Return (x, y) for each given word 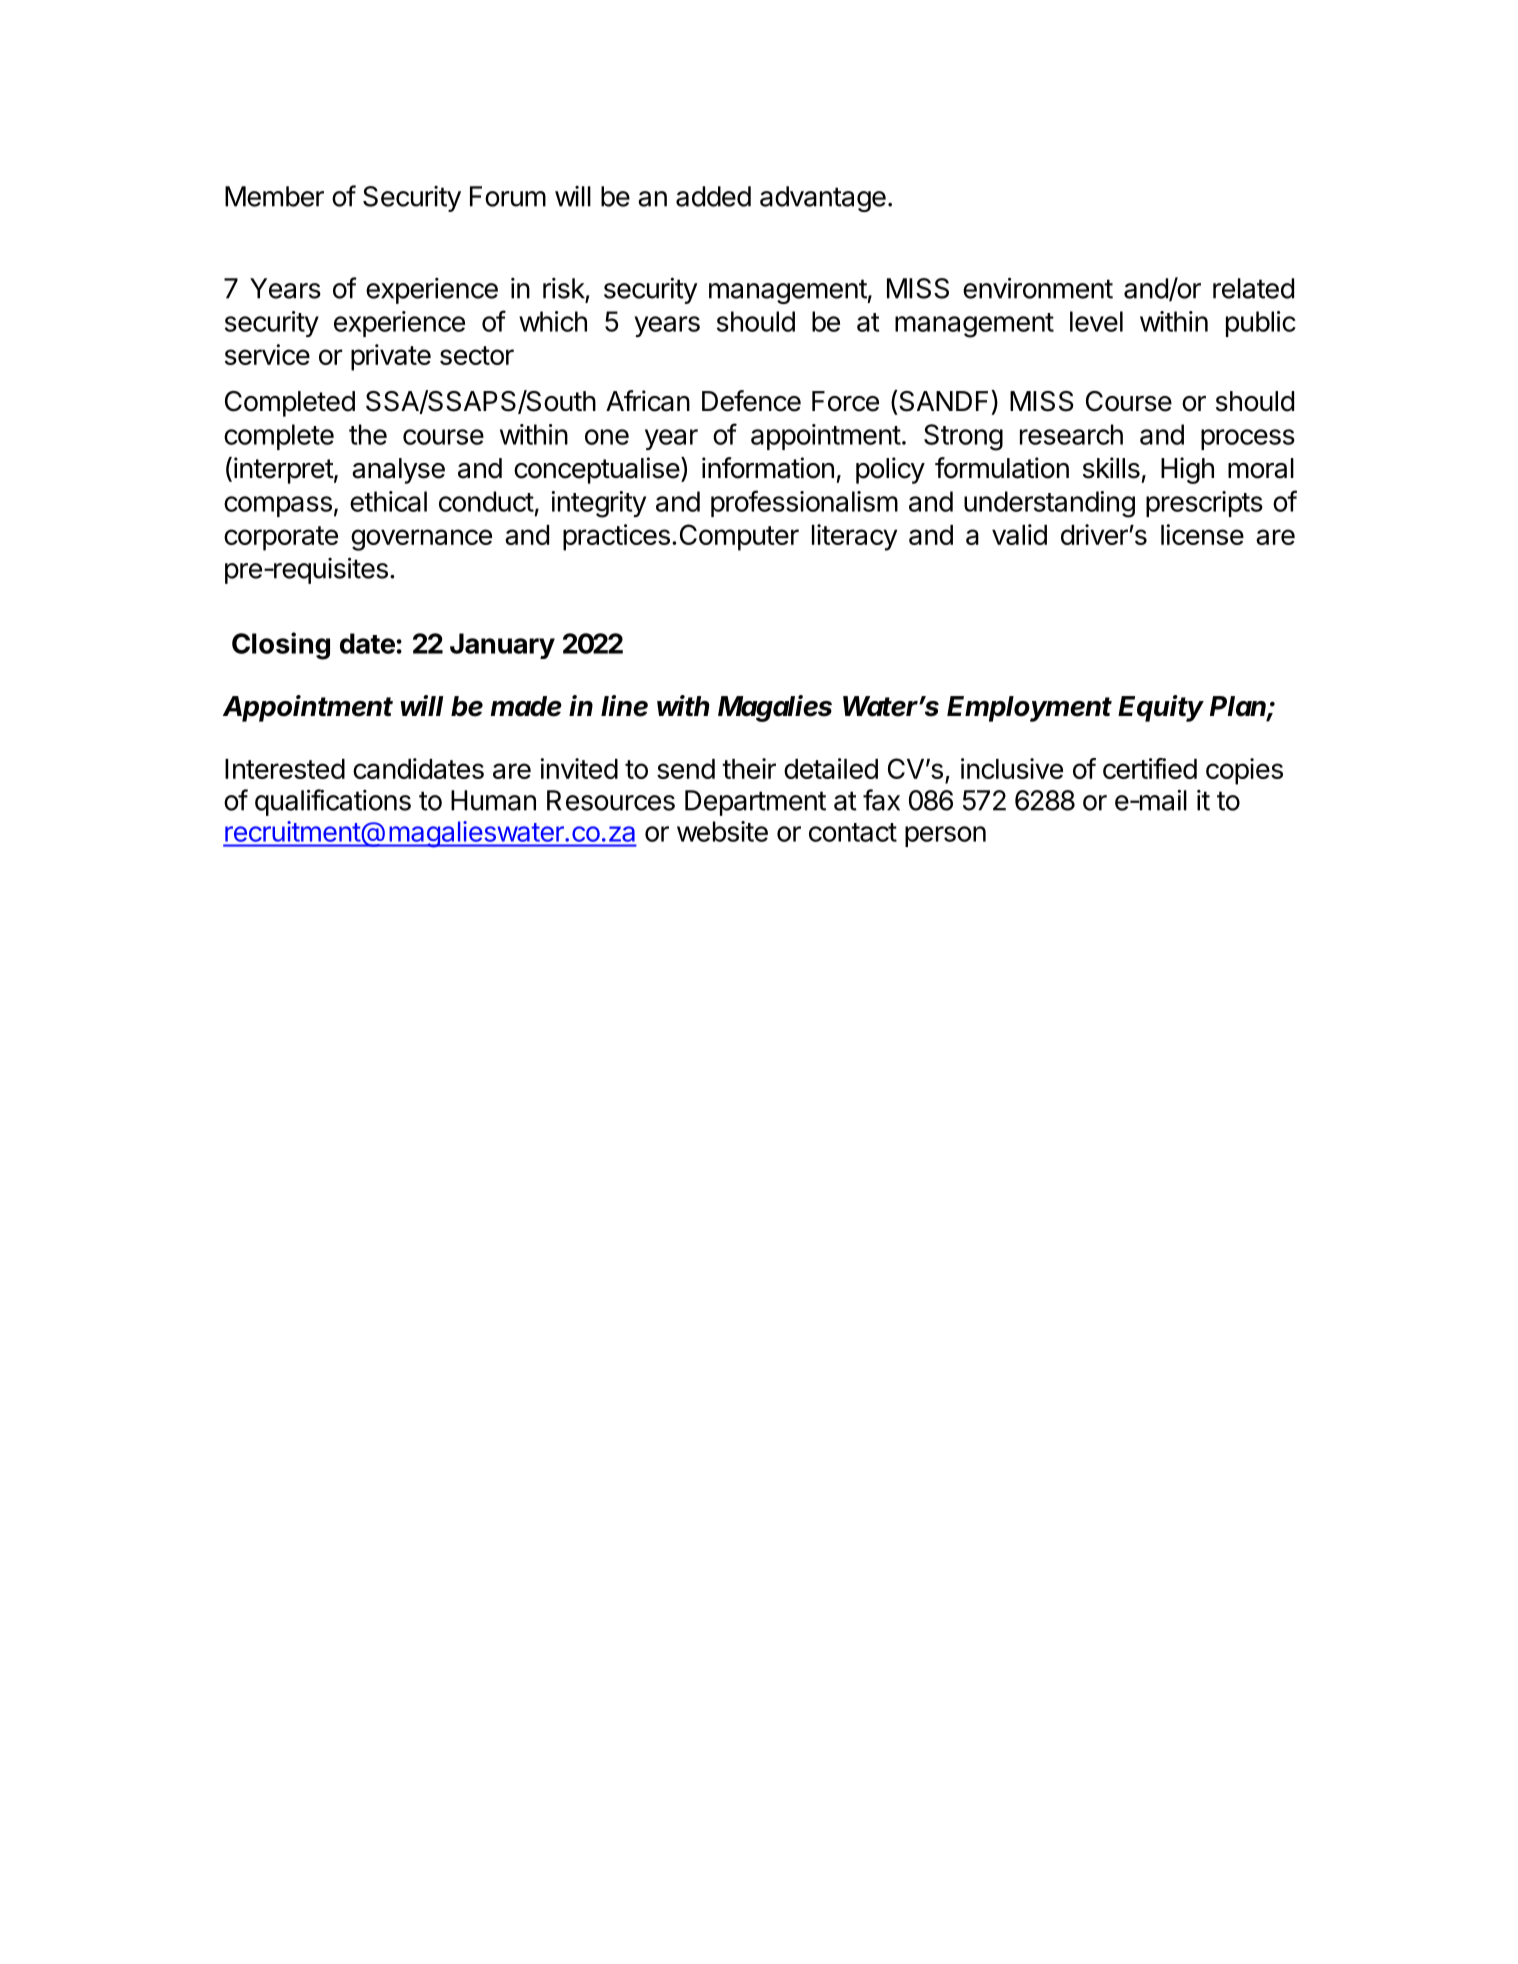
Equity (1161, 708)
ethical (388, 501)
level (1096, 321)
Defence (751, 401)
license (1202, 534)
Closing (281, 646)
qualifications (333, 802)
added (713, 196)
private (391, 357)
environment (1038, 288)
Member (274, 196)
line (624, 706)
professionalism (804, 503)
